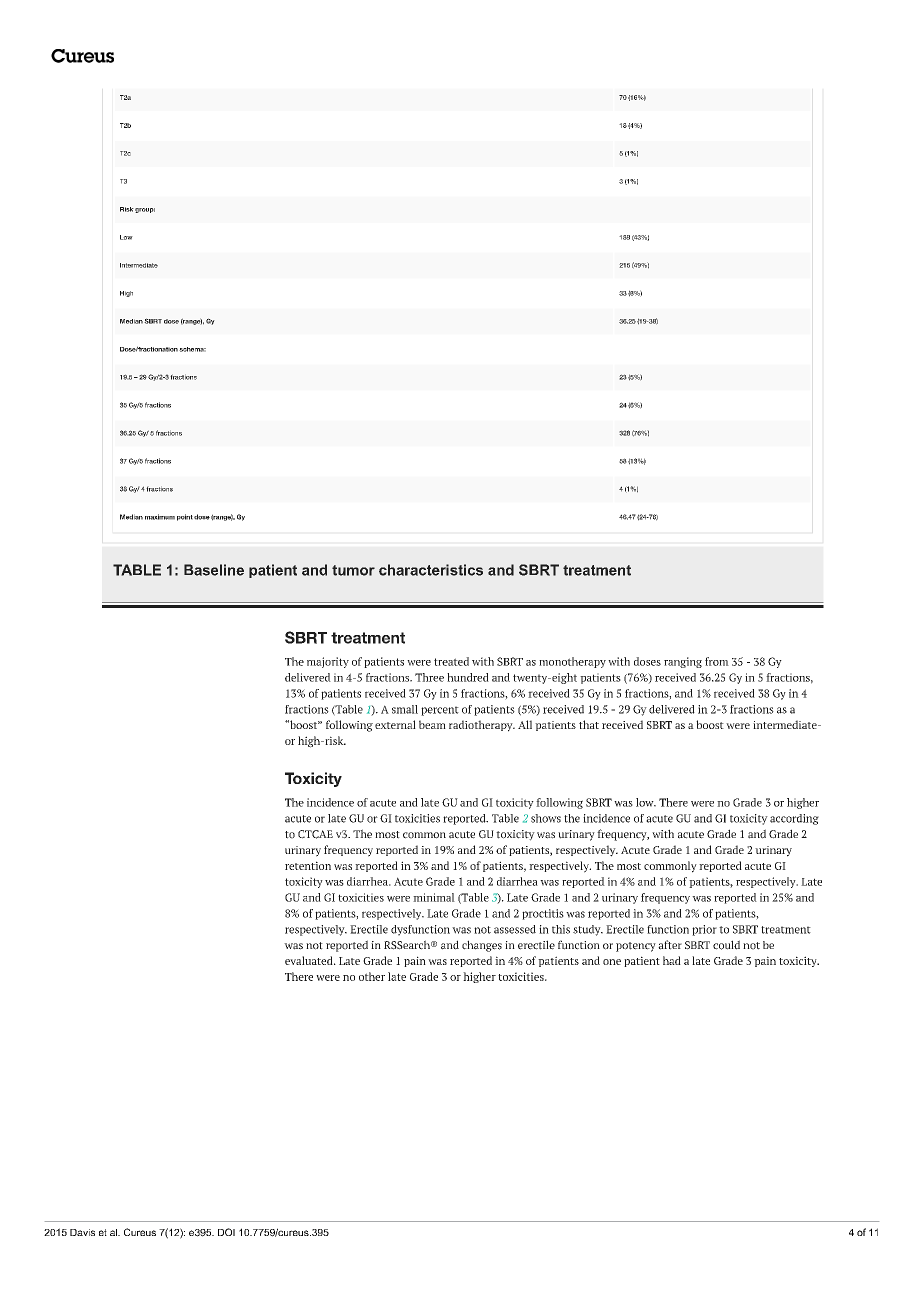  What do you see at coordinates (145, 210) in the document?
I see `group` at bounding box center [145, 210].
